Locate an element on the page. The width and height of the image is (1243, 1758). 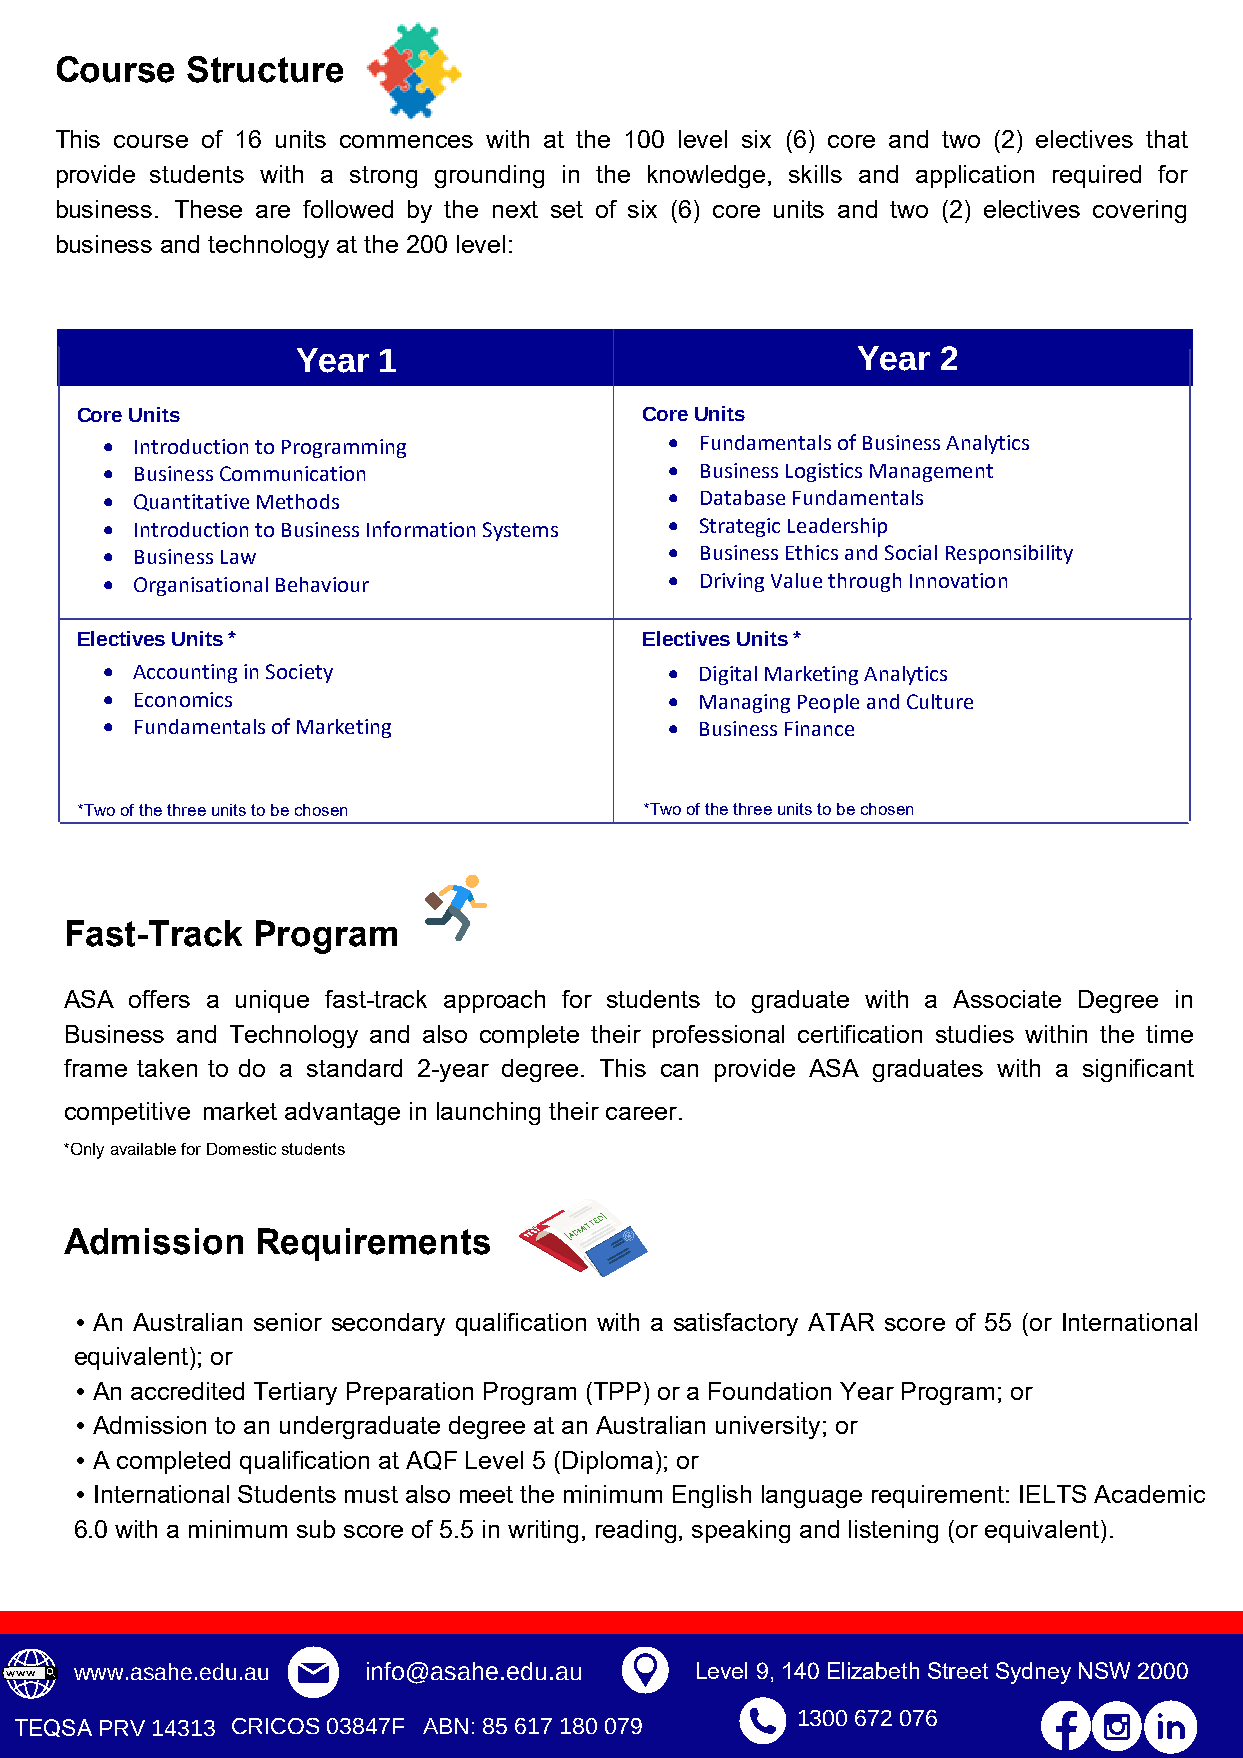
career is located at coordinates (643, 1113).
